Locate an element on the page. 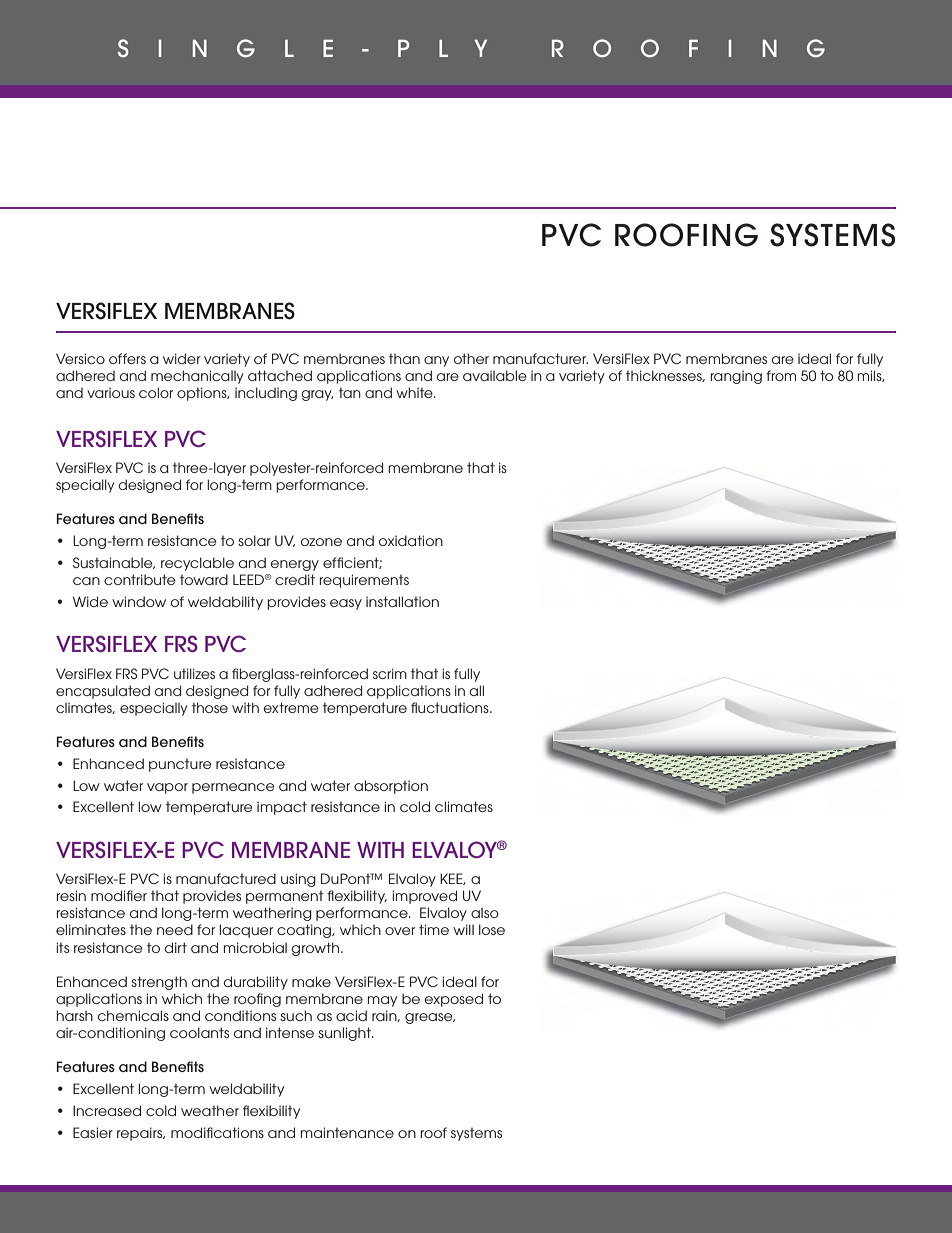 The height and width of the document is (1233, 952). ranging is located at coordinates (736, 377).
